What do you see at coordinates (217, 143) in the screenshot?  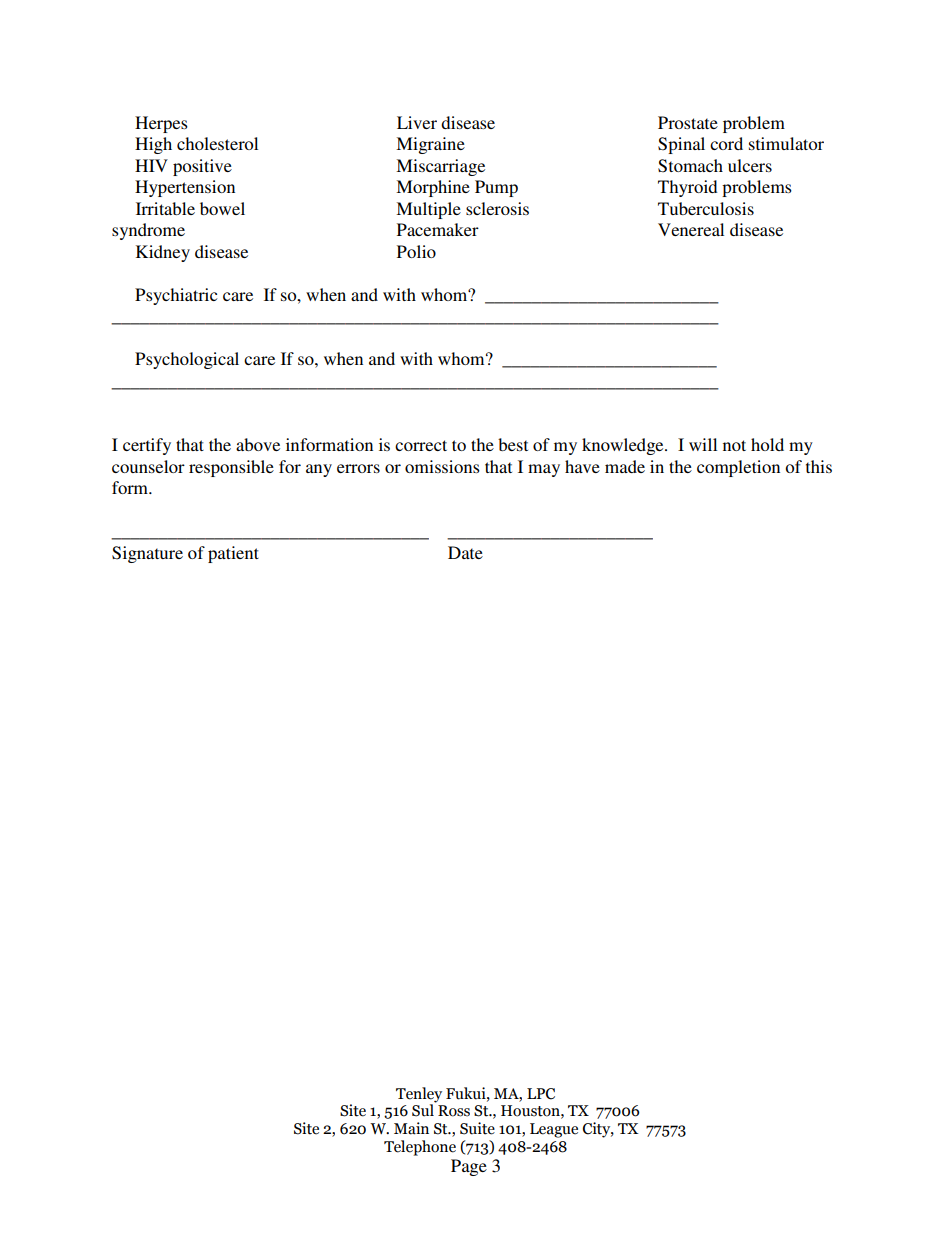 I see `cholesterol` at bounding box center [217, 143].
